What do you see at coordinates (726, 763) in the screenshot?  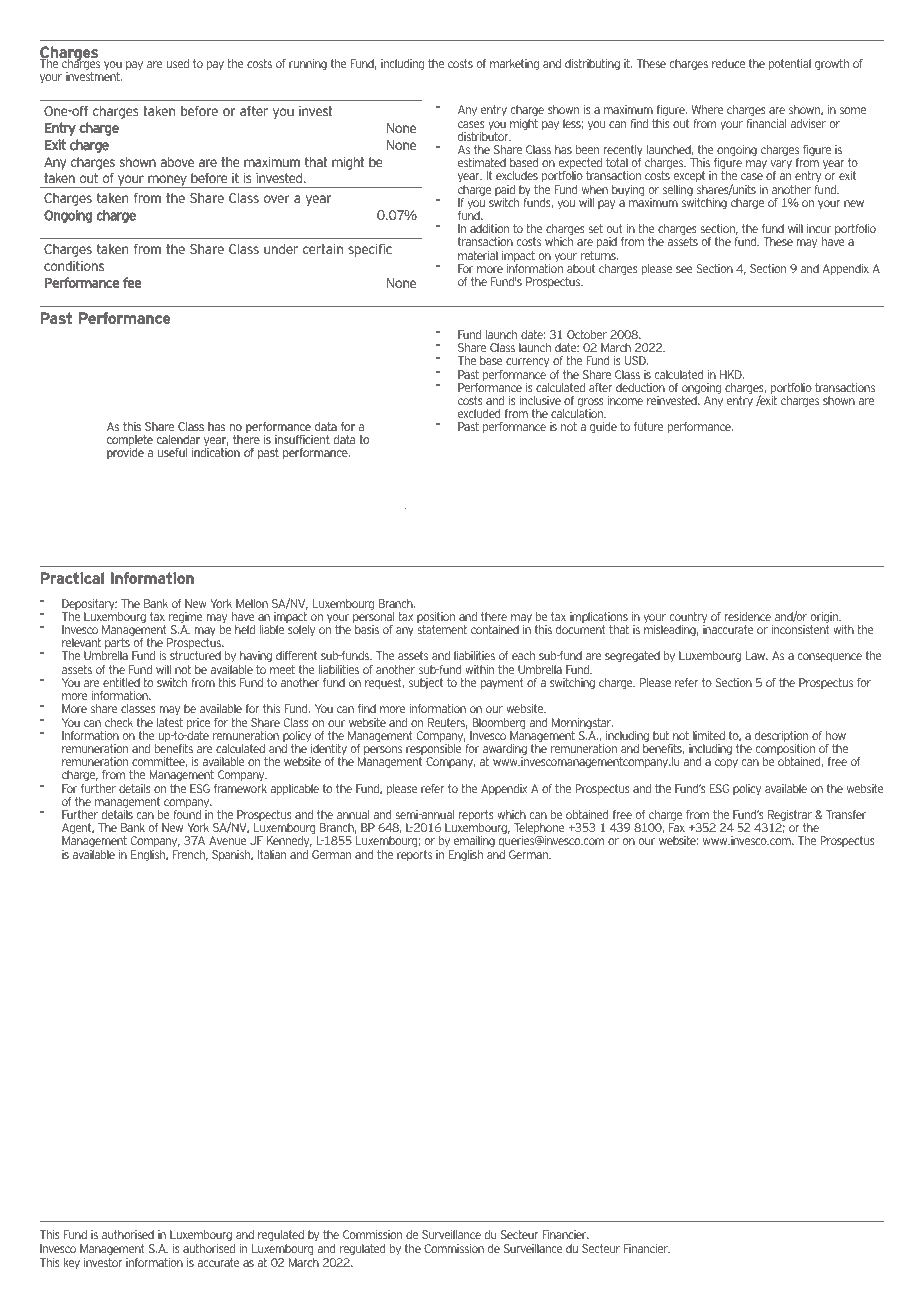 I see `copy` at bounding box center [726, 763].
